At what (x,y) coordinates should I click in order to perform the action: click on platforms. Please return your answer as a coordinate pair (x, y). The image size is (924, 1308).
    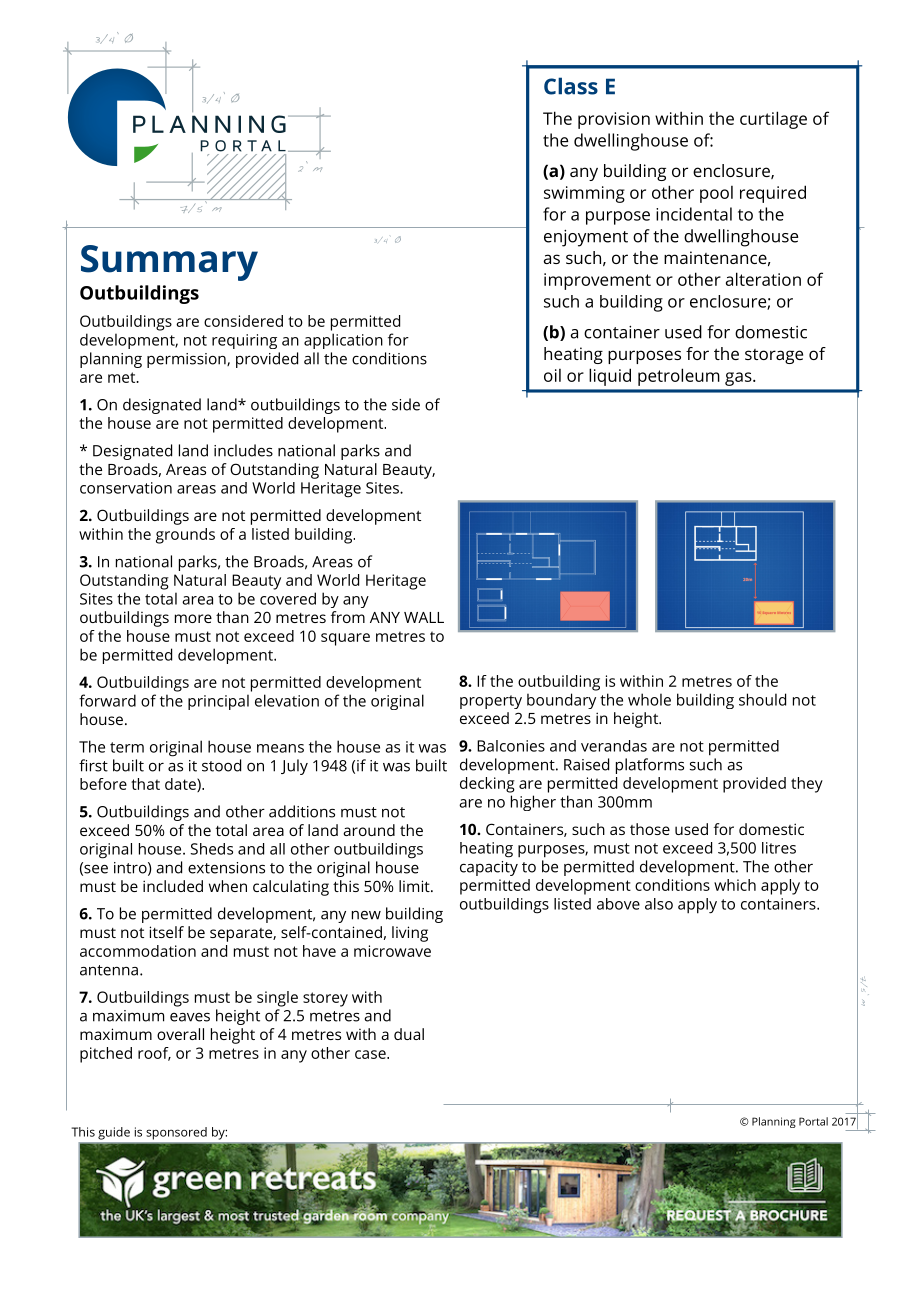
    Looking at the image, I should click on (650, 766).
